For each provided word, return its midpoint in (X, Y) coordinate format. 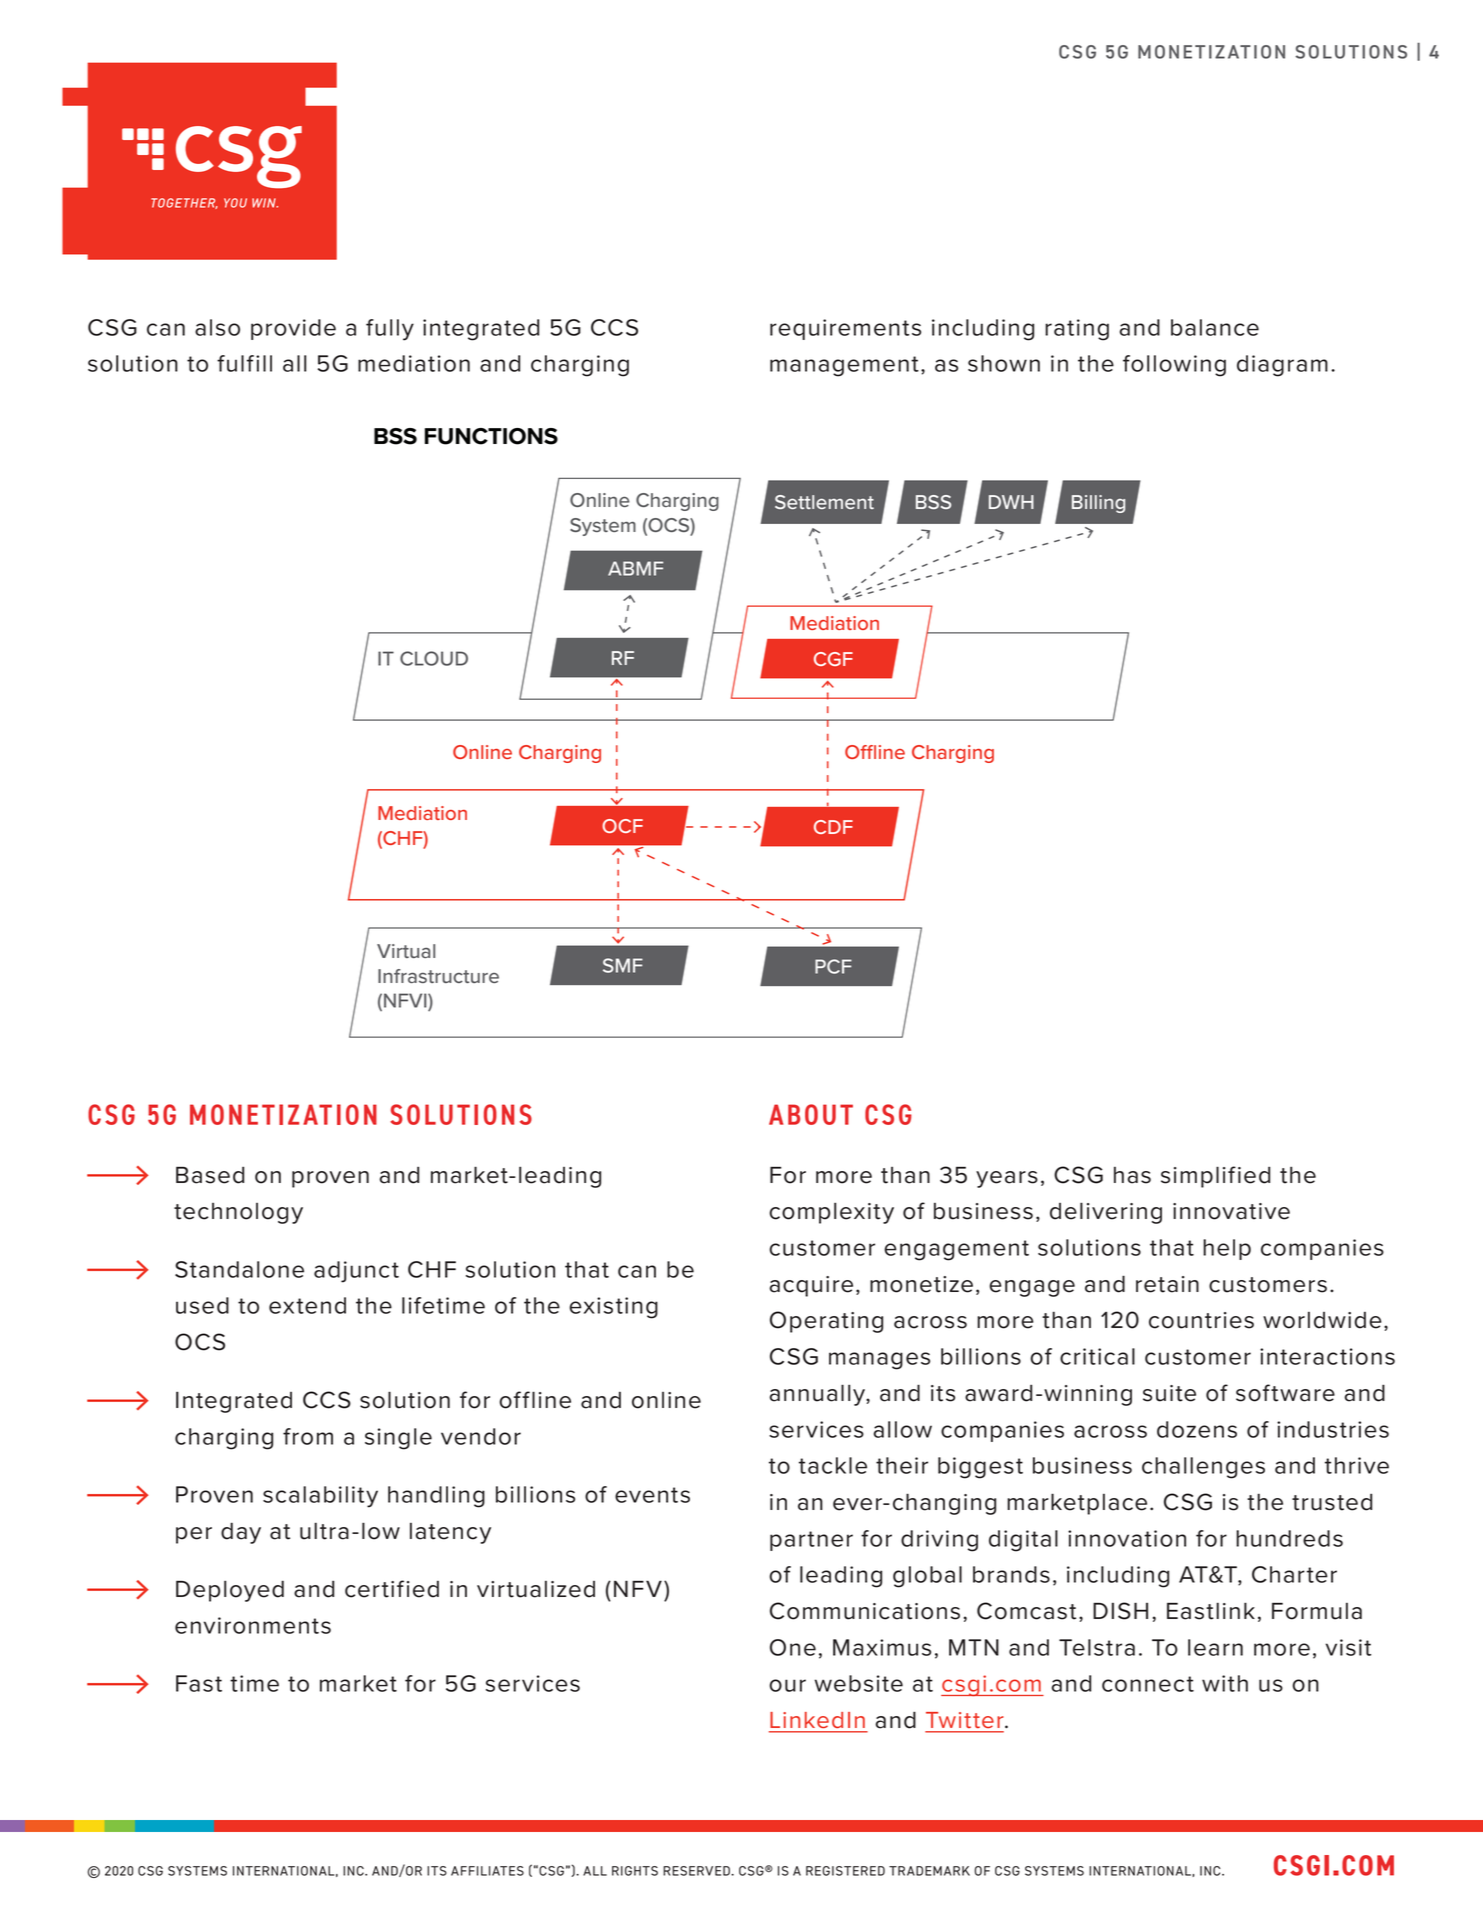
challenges (1203, 1468)
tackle (833, 1465)
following (1174, 366)
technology (238, 1213)
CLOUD (434, 658)
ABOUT (811, 1114)
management (844, 366)
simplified (1215, 1177)
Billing (1098, 504)
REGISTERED (845, 1871)
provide (293, 329)
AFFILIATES (487, 1871)
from (308, 1436)
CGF (833, 659)
